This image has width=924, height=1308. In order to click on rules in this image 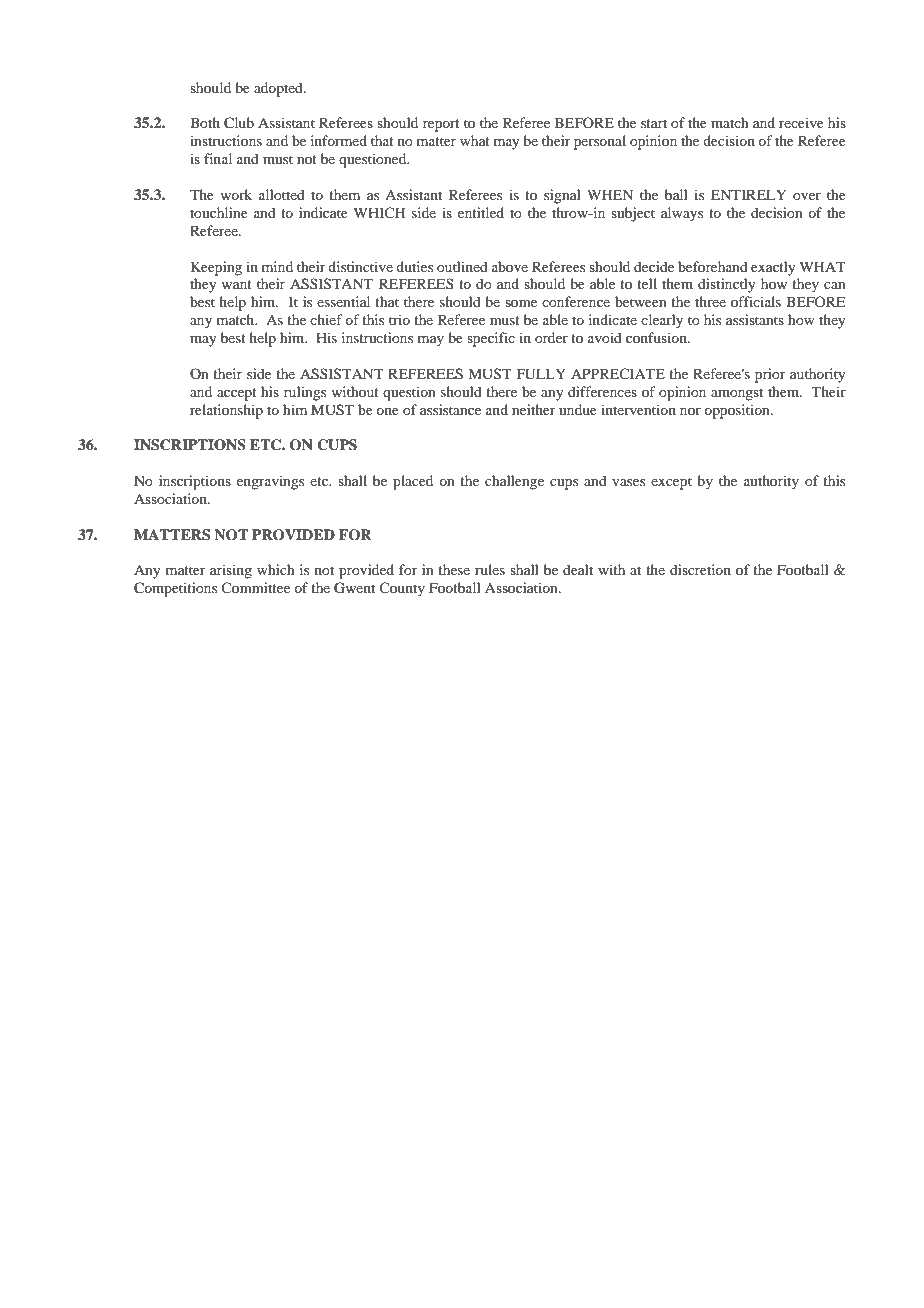, I will do `click(490, 569)`.
